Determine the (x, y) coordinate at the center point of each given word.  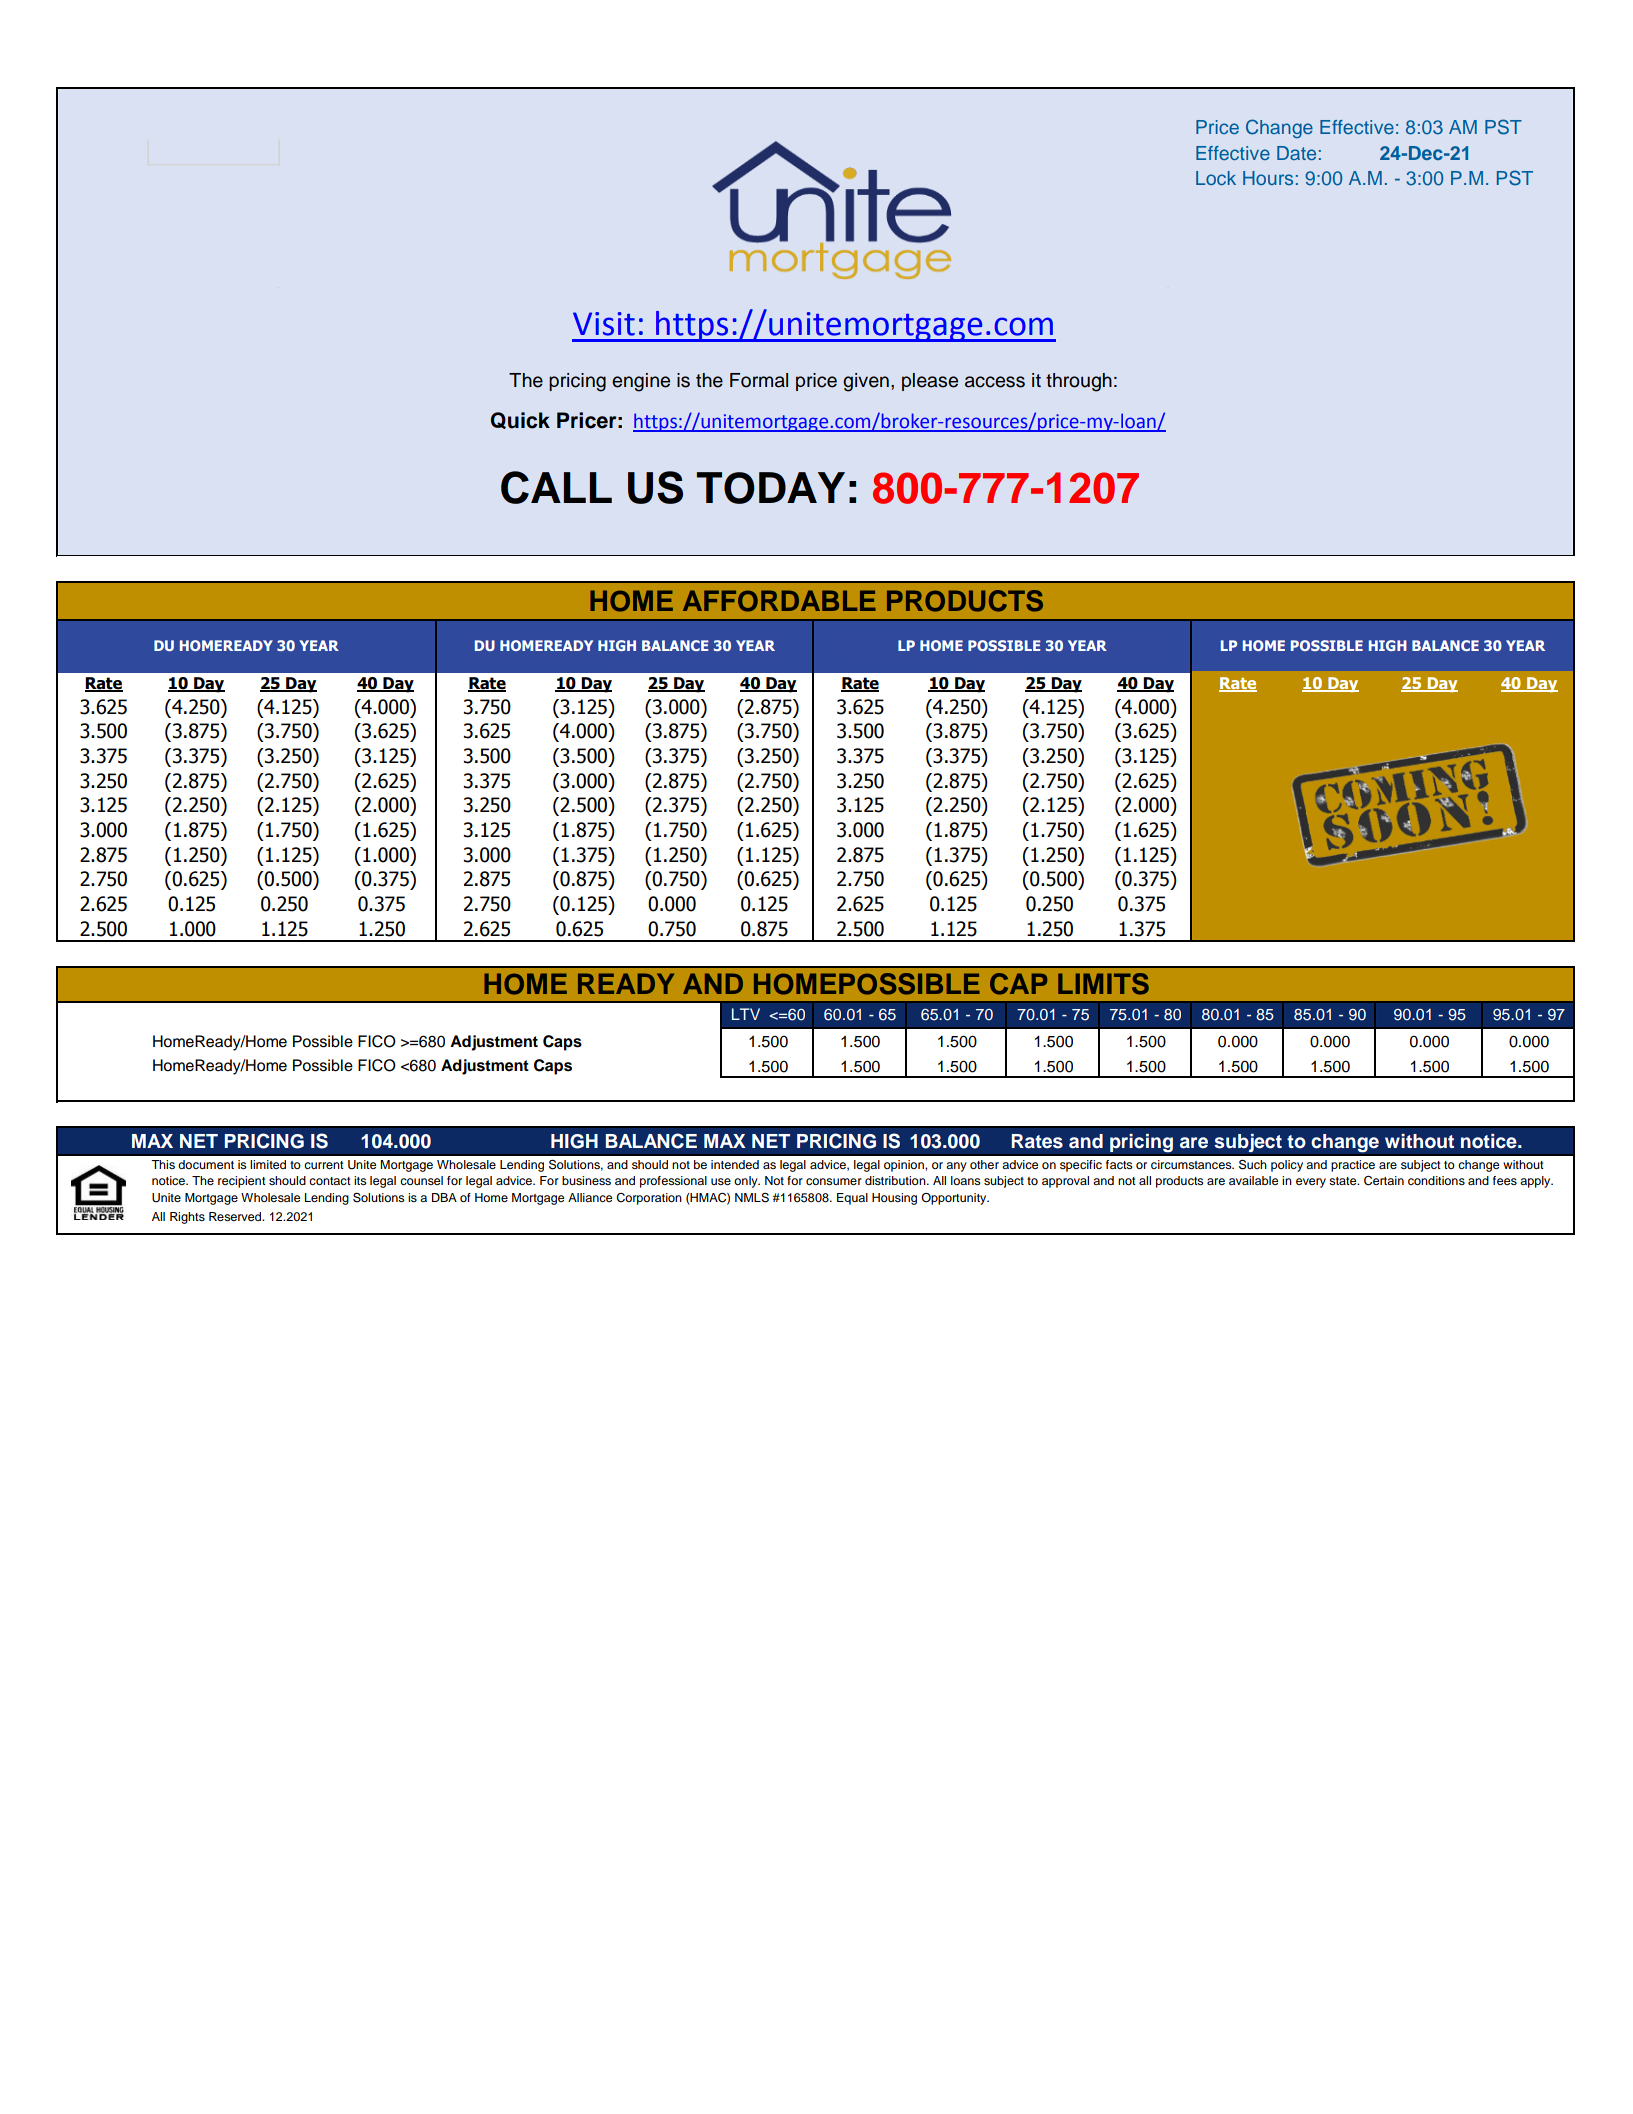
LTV (746, 1014)
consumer (834, 1181)
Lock (1216, 178)
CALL (556, 487)
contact (330, 1181)
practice (1353, 1166)
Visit (604, 324)
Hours (1268, 178)
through (1079, 382)
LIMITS (1103, 984)
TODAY (771, 488)
